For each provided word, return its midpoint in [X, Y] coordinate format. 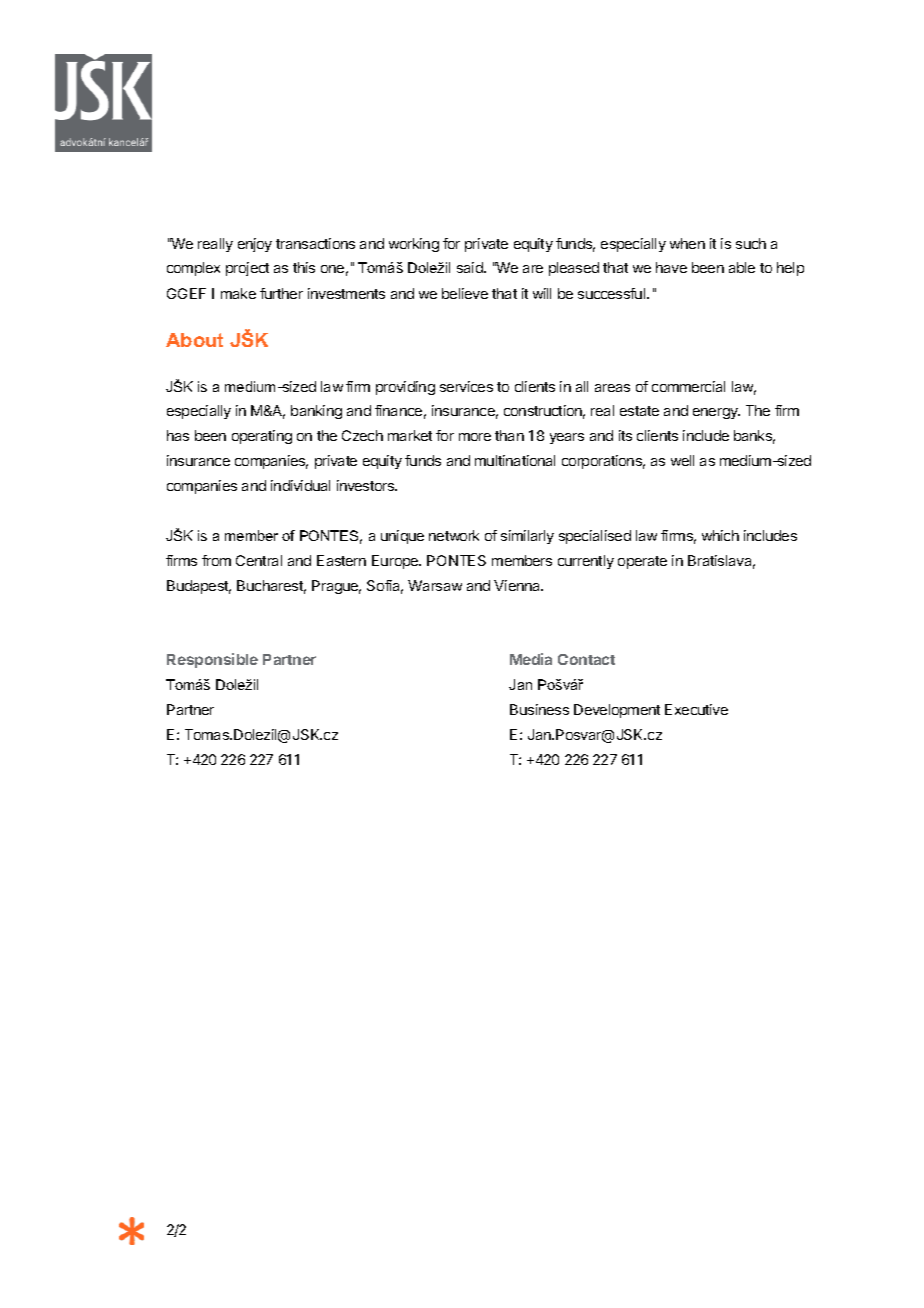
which [720, 535]
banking [316, 412]
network [454, 535]
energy [716, 413]
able [742, 267]
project [247, 269]
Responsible [212, 660]
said [471, 267]
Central [259, 560]
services [466, 386]
